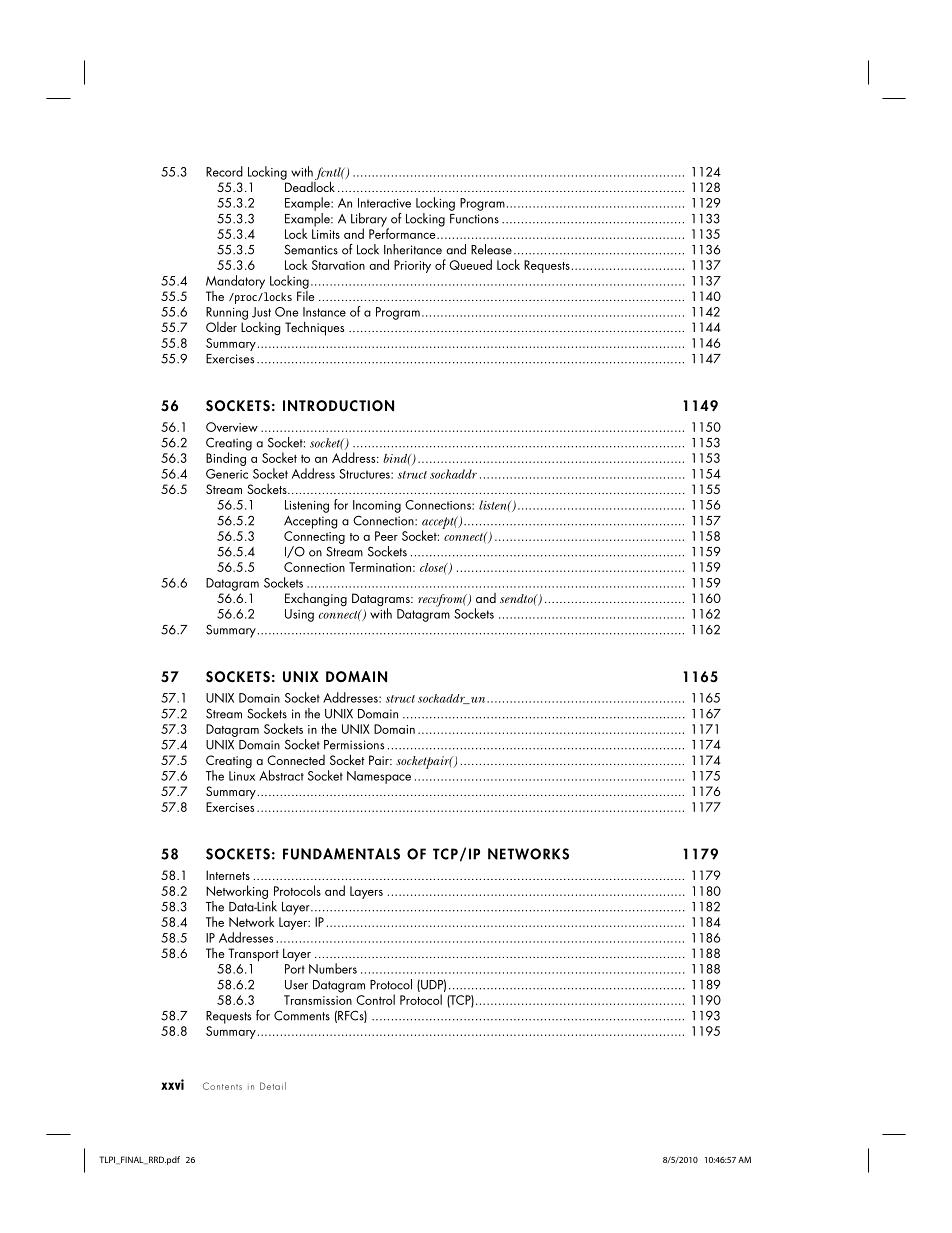 The height and width of the image is (1233, 952). What do you see at coordinates (314, 328) in the image?
I see `Techniques` at bounding box center [314, 328].
